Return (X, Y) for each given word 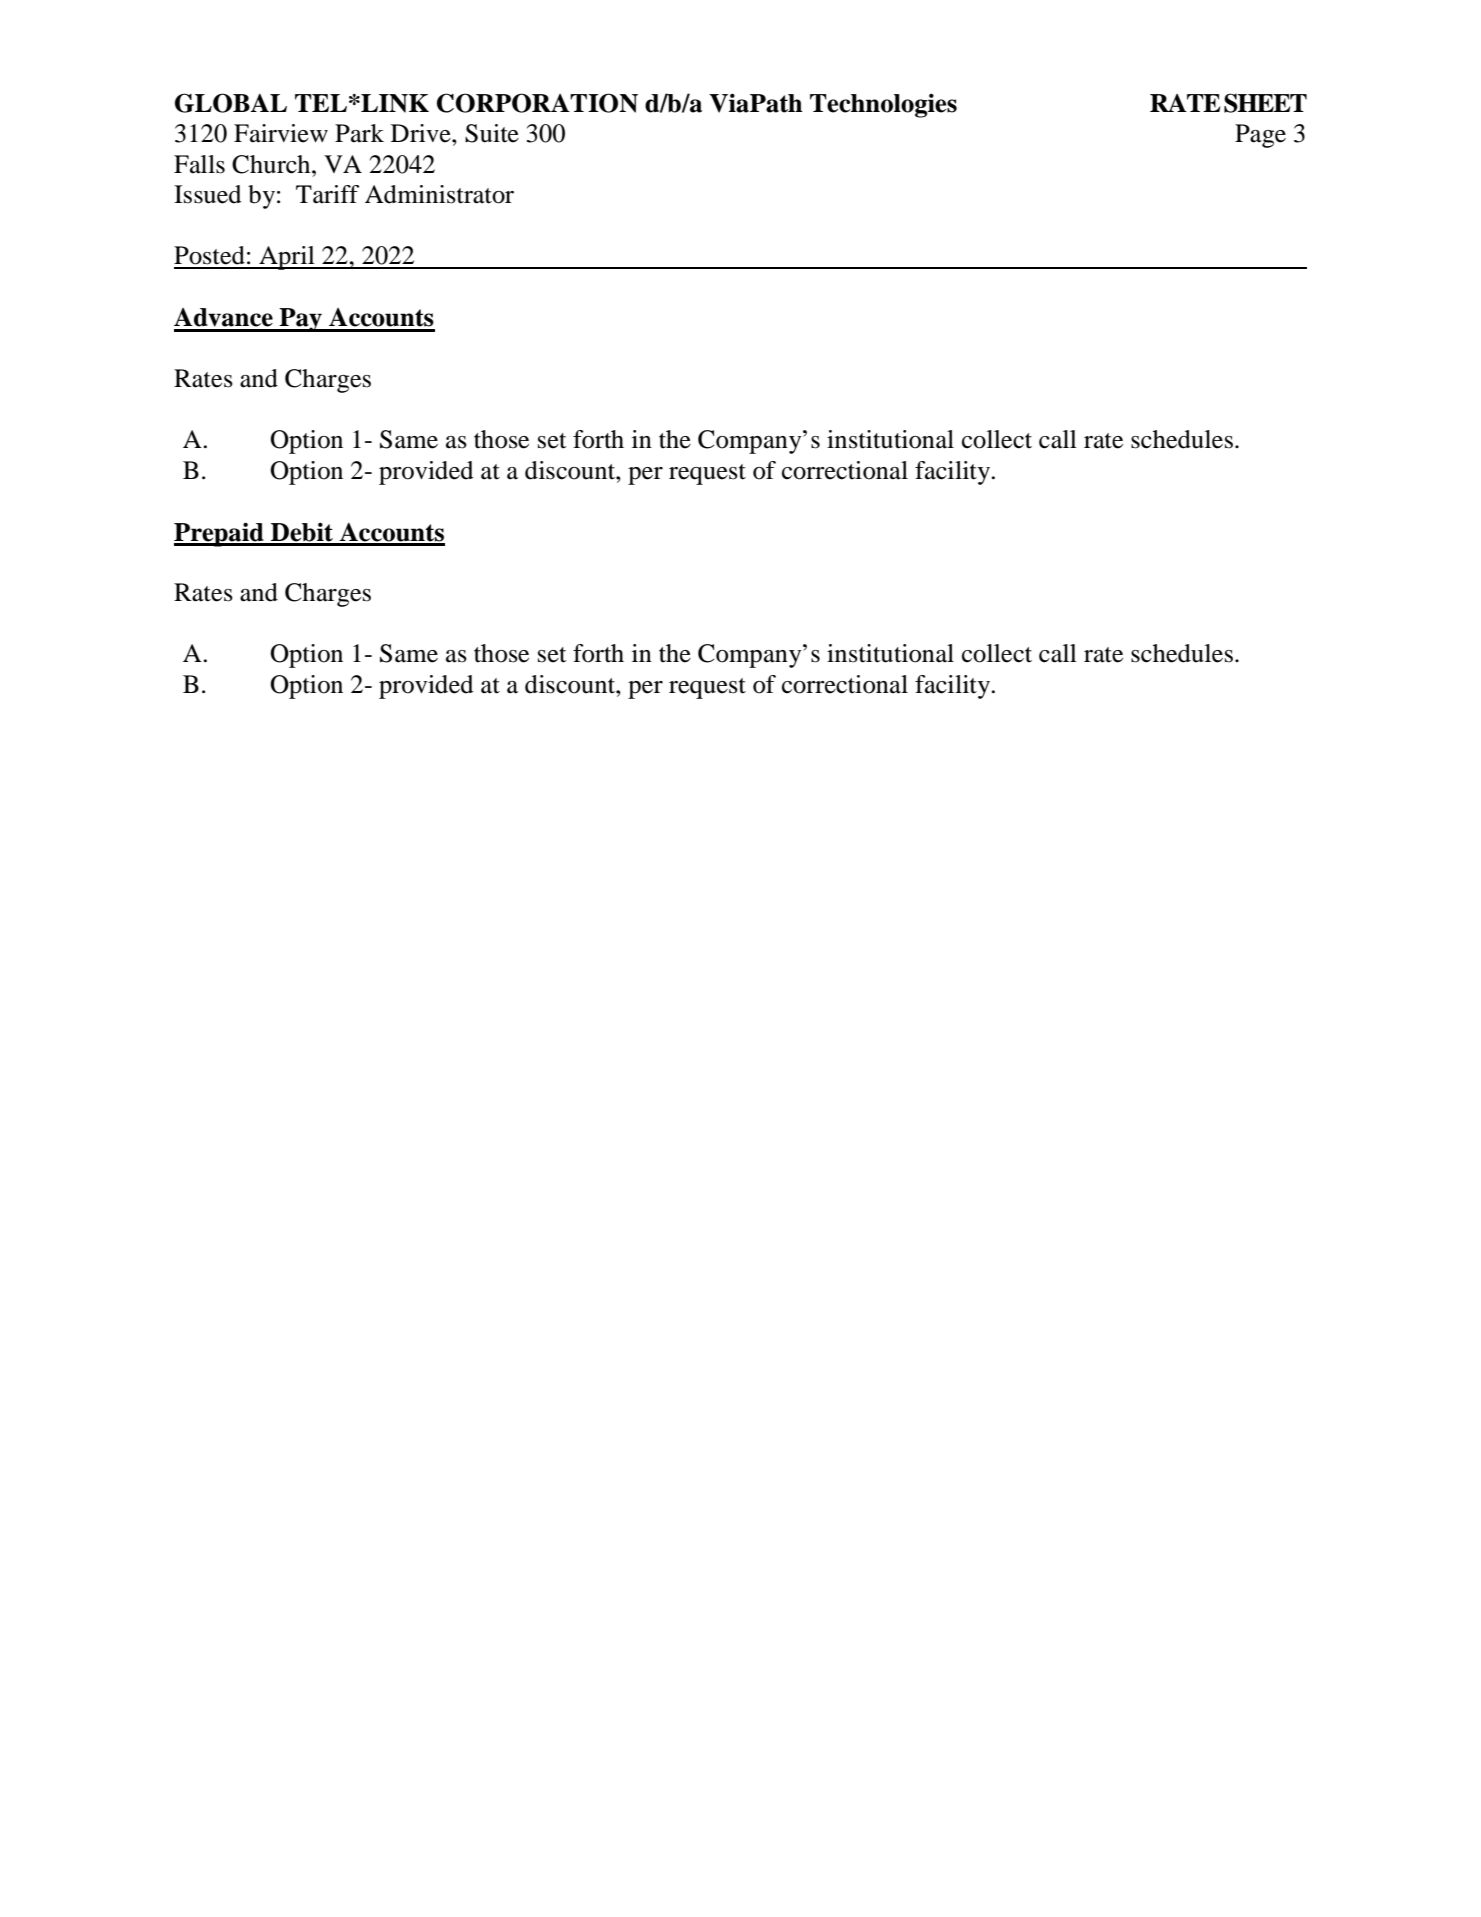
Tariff (328, 194)
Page (1260, 136)
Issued (207, 194)
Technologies (883, 105)
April (287, 258)
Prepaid (220, 534)
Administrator (439, 194)
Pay (301, 320)
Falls (199, 164)
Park (359, 133)
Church (272, 164)
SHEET (1265, 103)
